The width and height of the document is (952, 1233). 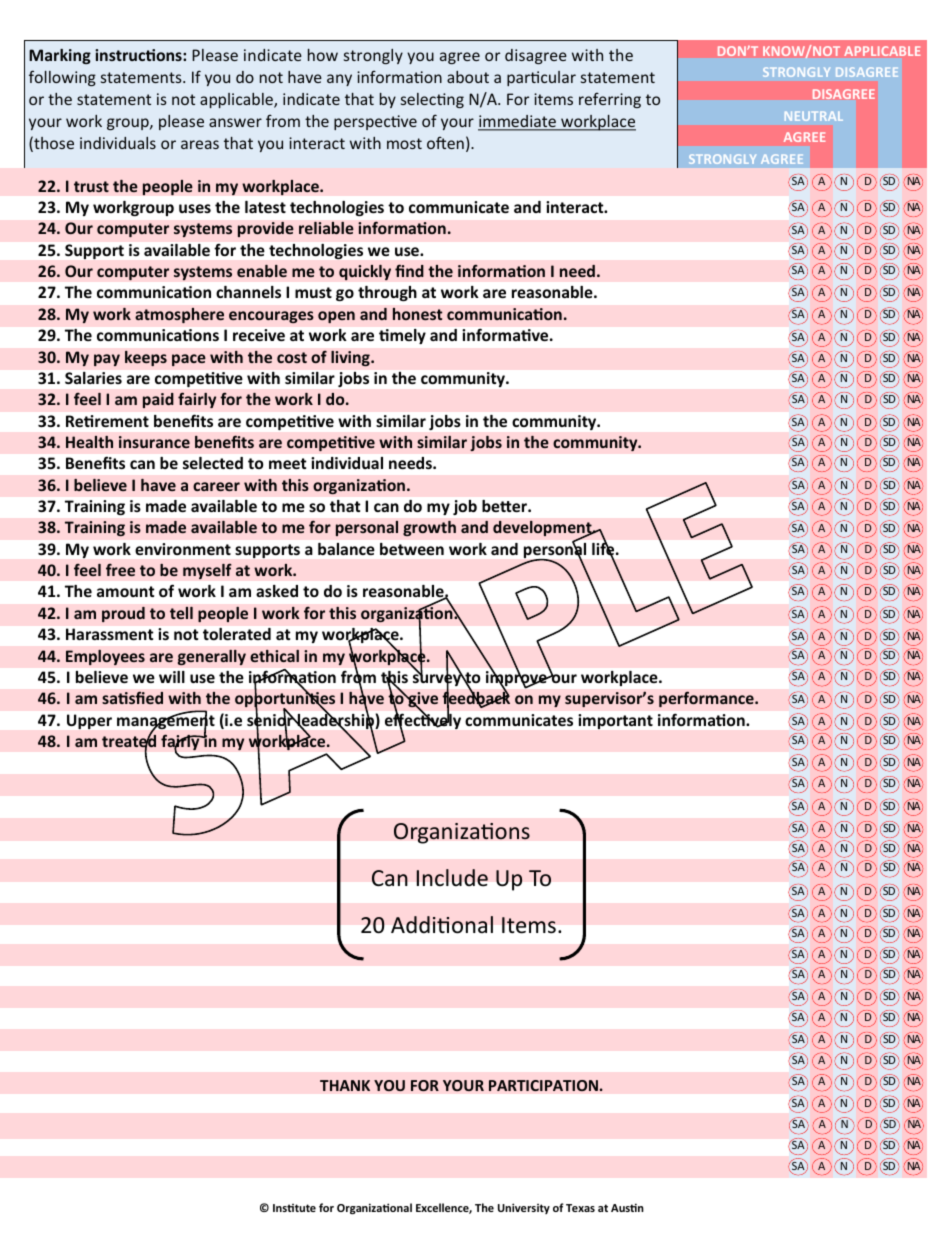 I want to click on Institute, so click(x=294, y=1208).
